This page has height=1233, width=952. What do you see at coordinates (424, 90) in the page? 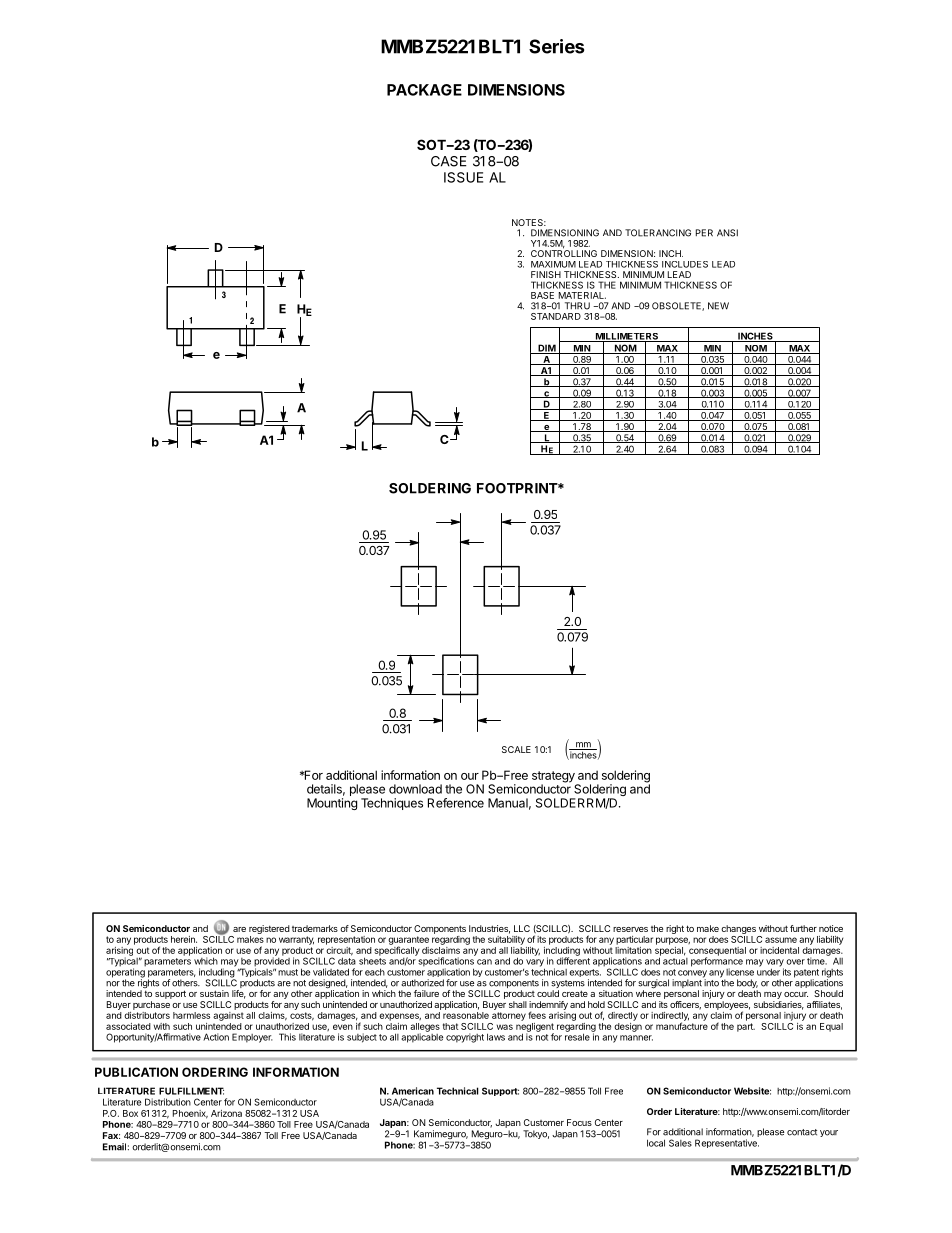
I see `PACKAGE` at bounding box center [424, 90].
